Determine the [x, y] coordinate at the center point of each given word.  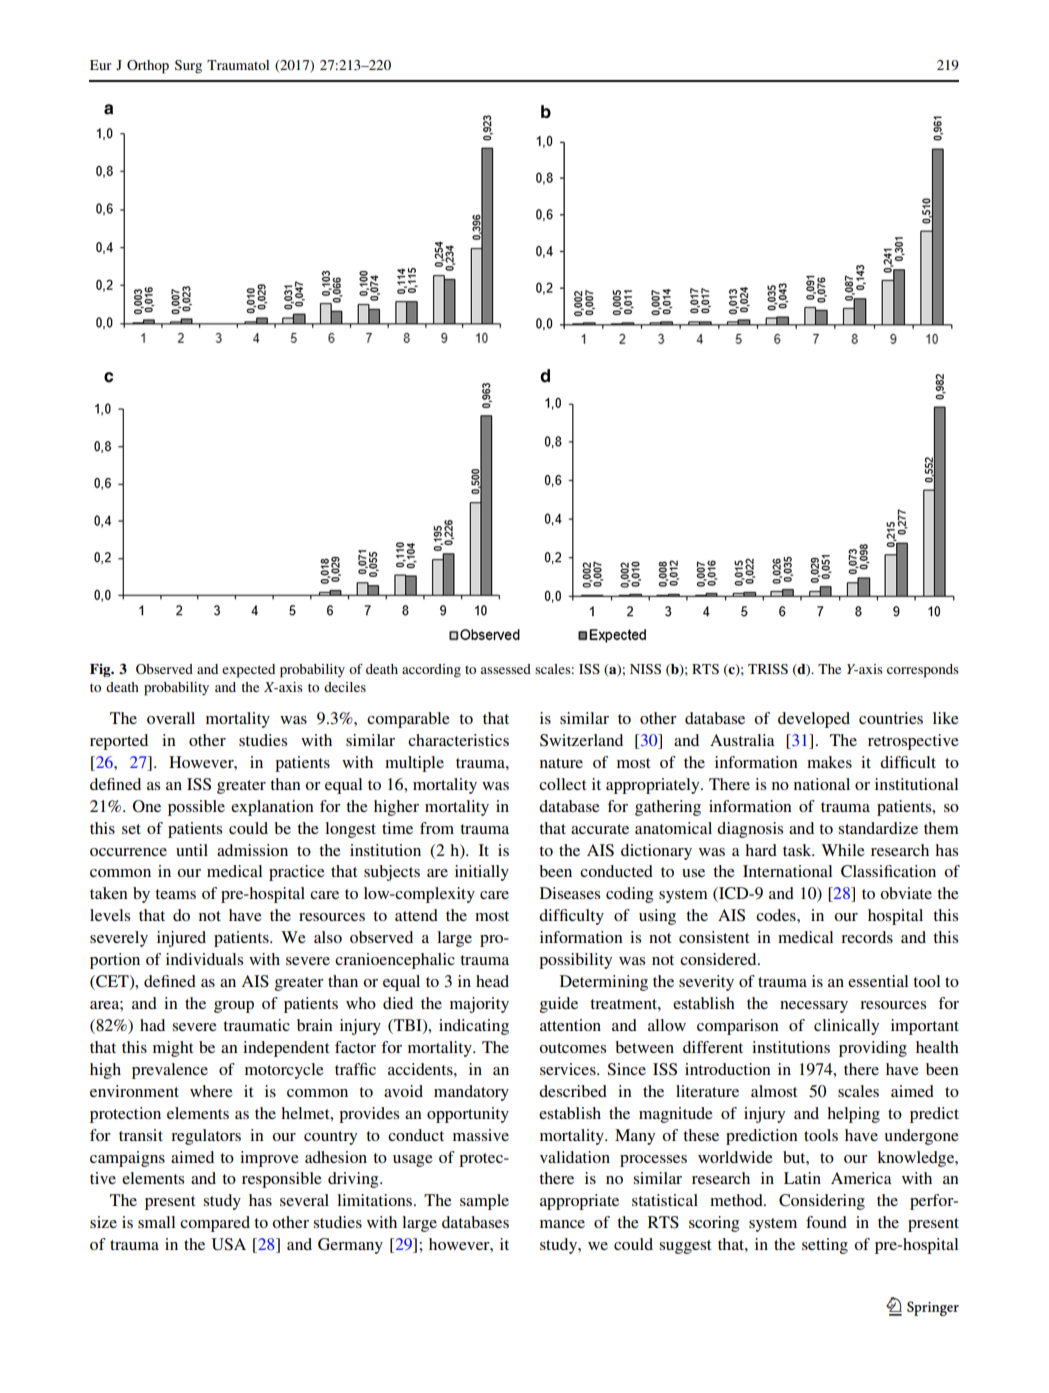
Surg [188, 67]
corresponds [923, 671]
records [867, 937]
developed [814, 720]
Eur [101, 65]
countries [891, 718]
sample [484, 1202]
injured [181, 939]
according [431, 671]
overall [171, 718]
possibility [575, 961]
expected [248, 671]
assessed [505, 669]
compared [215, 1224]
